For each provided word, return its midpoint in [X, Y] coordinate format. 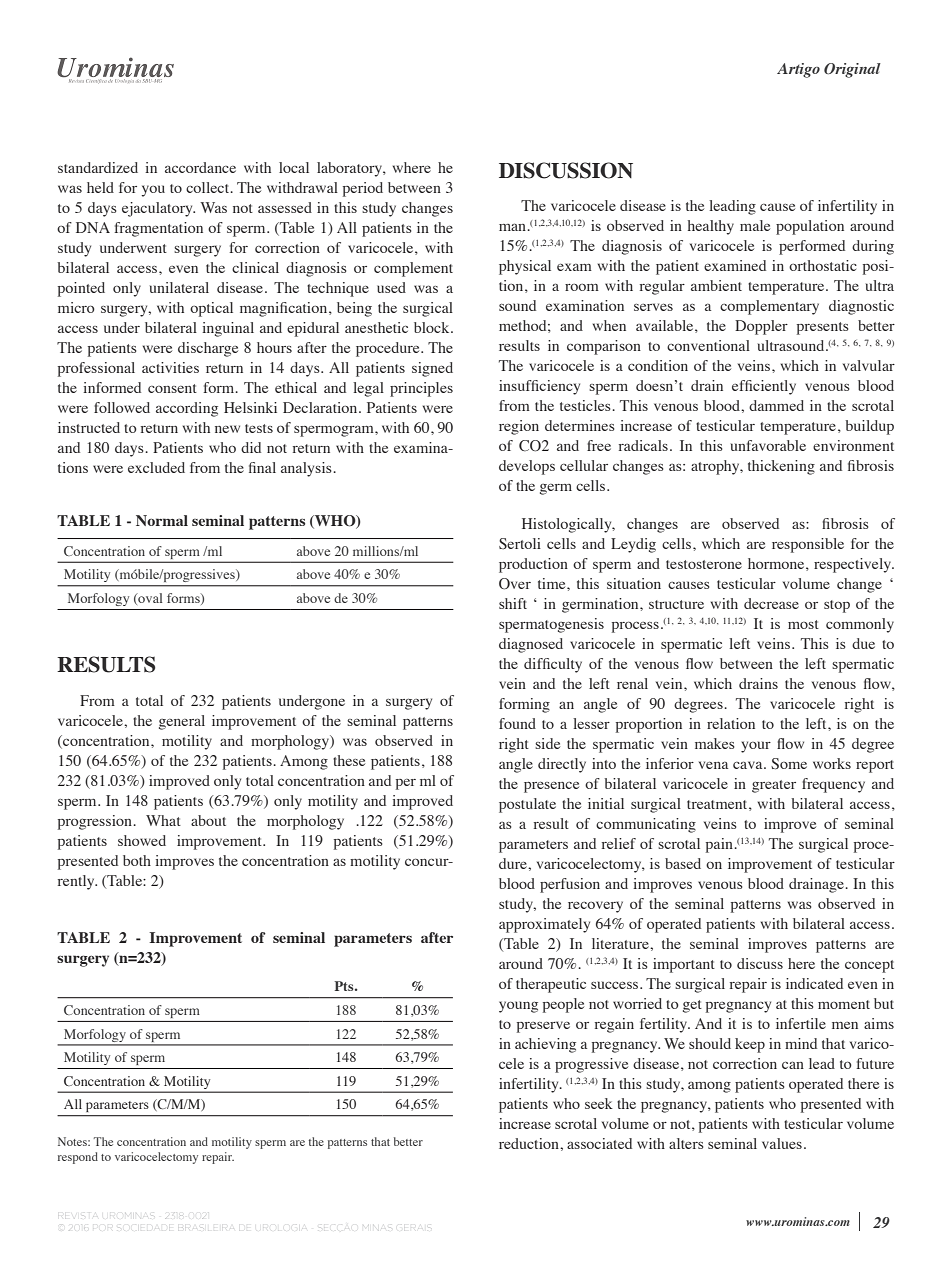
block [433, 327]
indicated [814, 983]
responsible [808, 545]
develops [527, 467]
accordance [200, 167]
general [182, 722]
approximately [544, 925]
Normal [162, 520]
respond [78, 1158]
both [137, 860]
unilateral [179, 287]
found [517, 723]
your [756, 747]
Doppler [761, 327]
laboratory [350, 169]
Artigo [798, 70]
